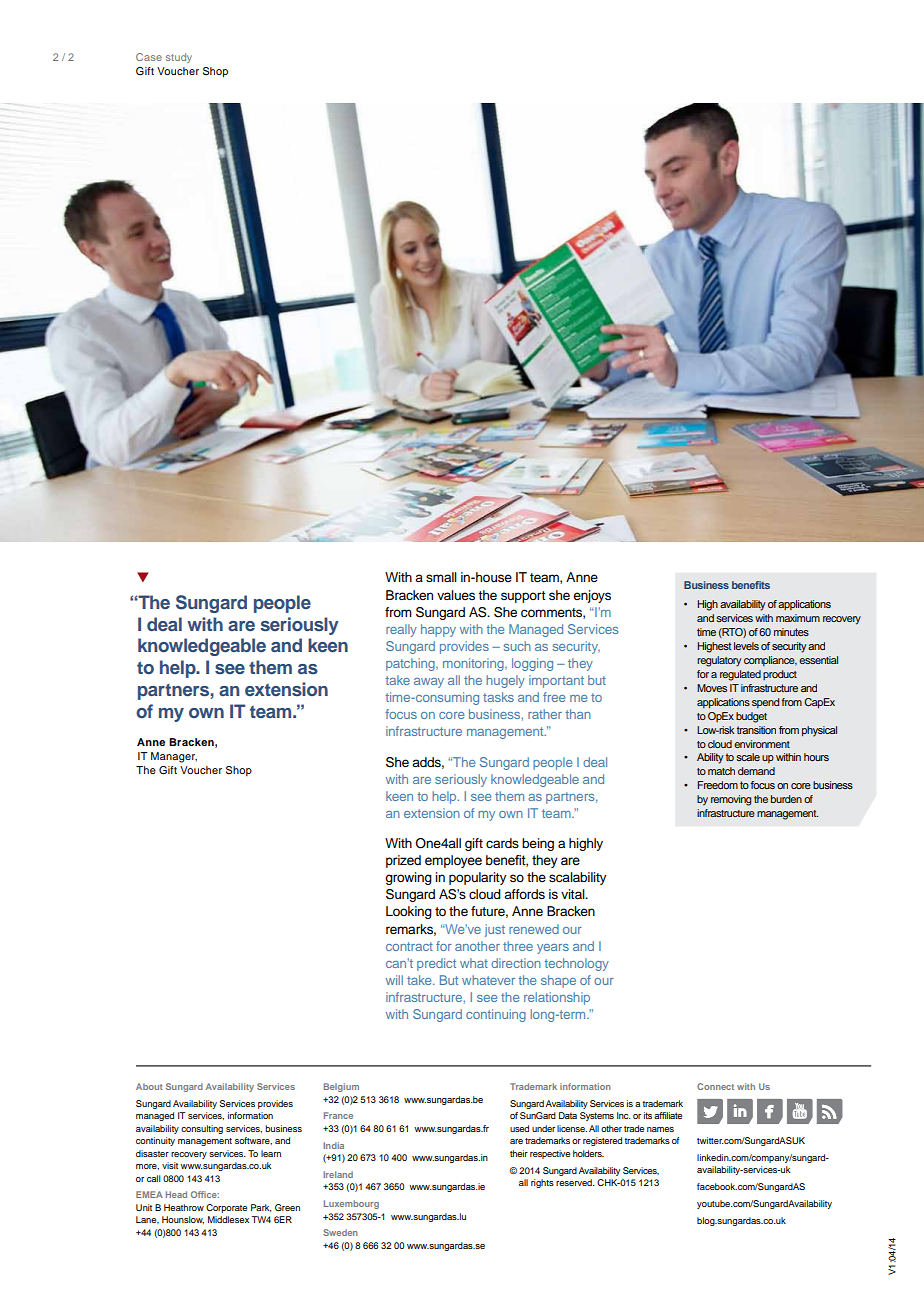 Image resolution: width=924 pixels, height=1308 pixels. Describe the element at coordinates (798, 618) in the screenshot. I see `maximum` at that location.
